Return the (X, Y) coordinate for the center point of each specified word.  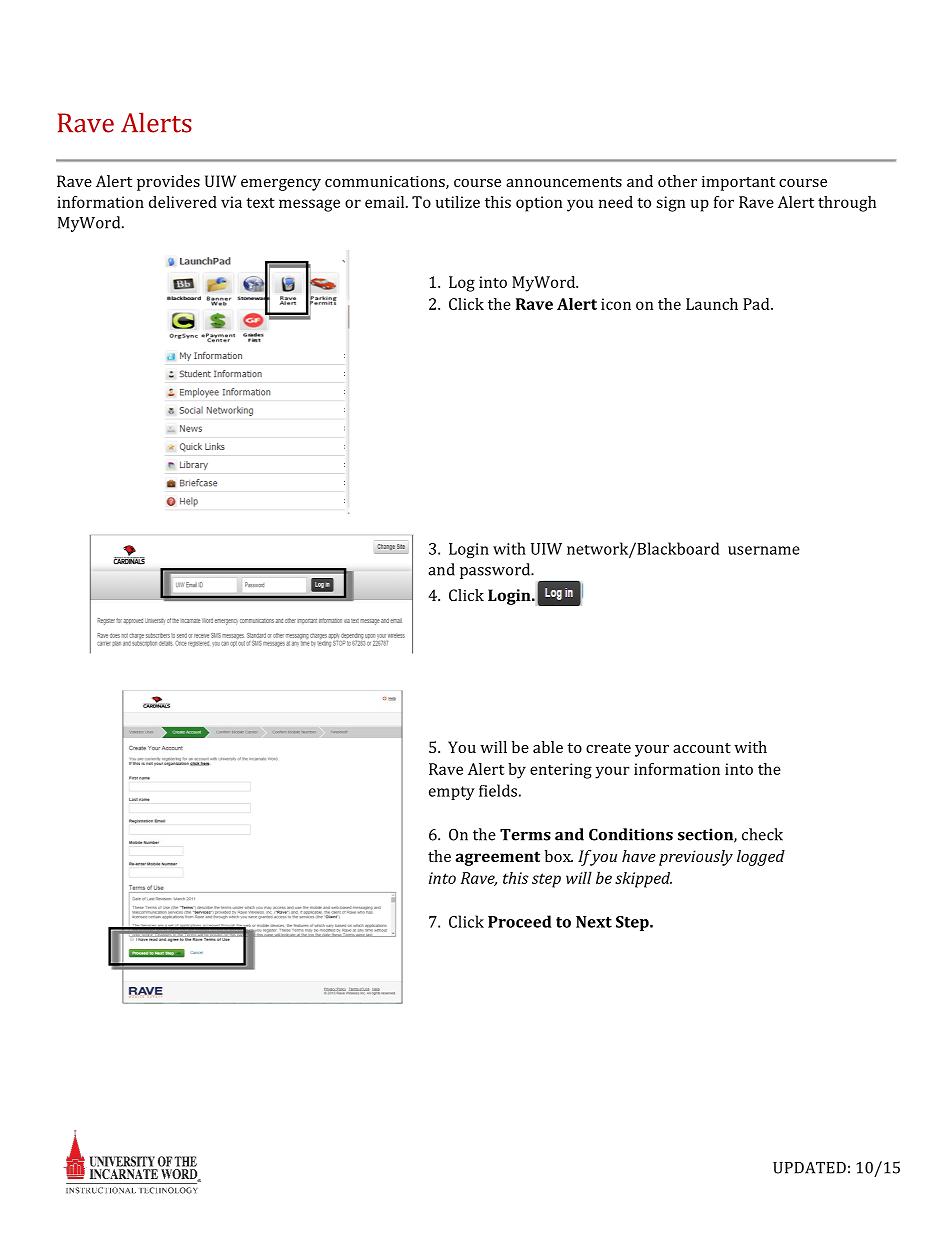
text (260, 202)
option (539, 204)
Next (594, 922)
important (738, 183)
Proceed (520, 921)
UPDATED (809, 1167)
